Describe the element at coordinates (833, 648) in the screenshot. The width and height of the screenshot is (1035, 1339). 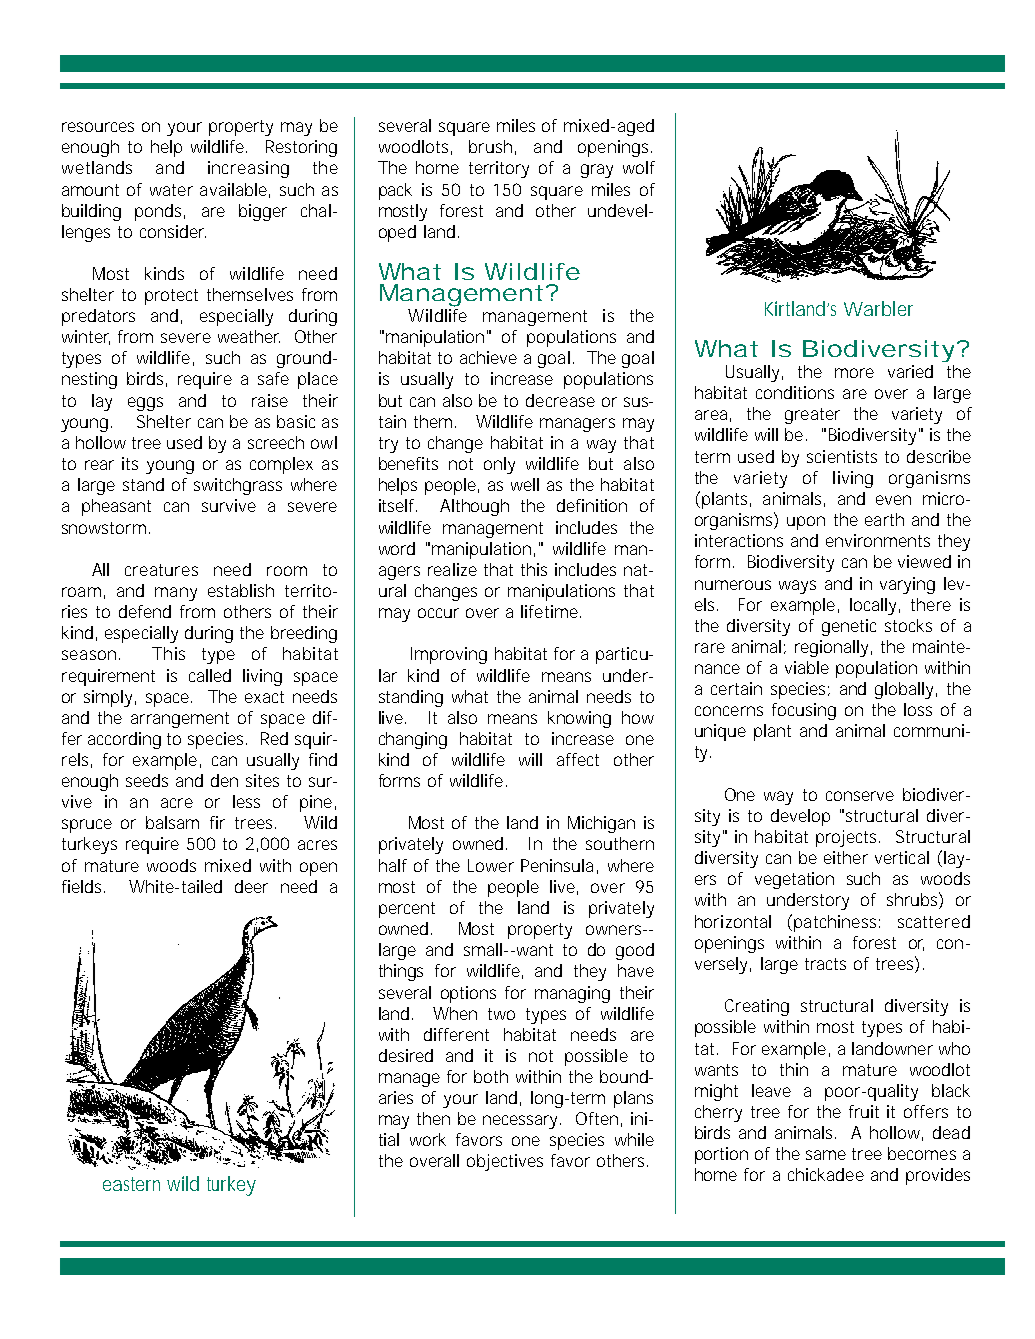
I see `regionally` at that location.
